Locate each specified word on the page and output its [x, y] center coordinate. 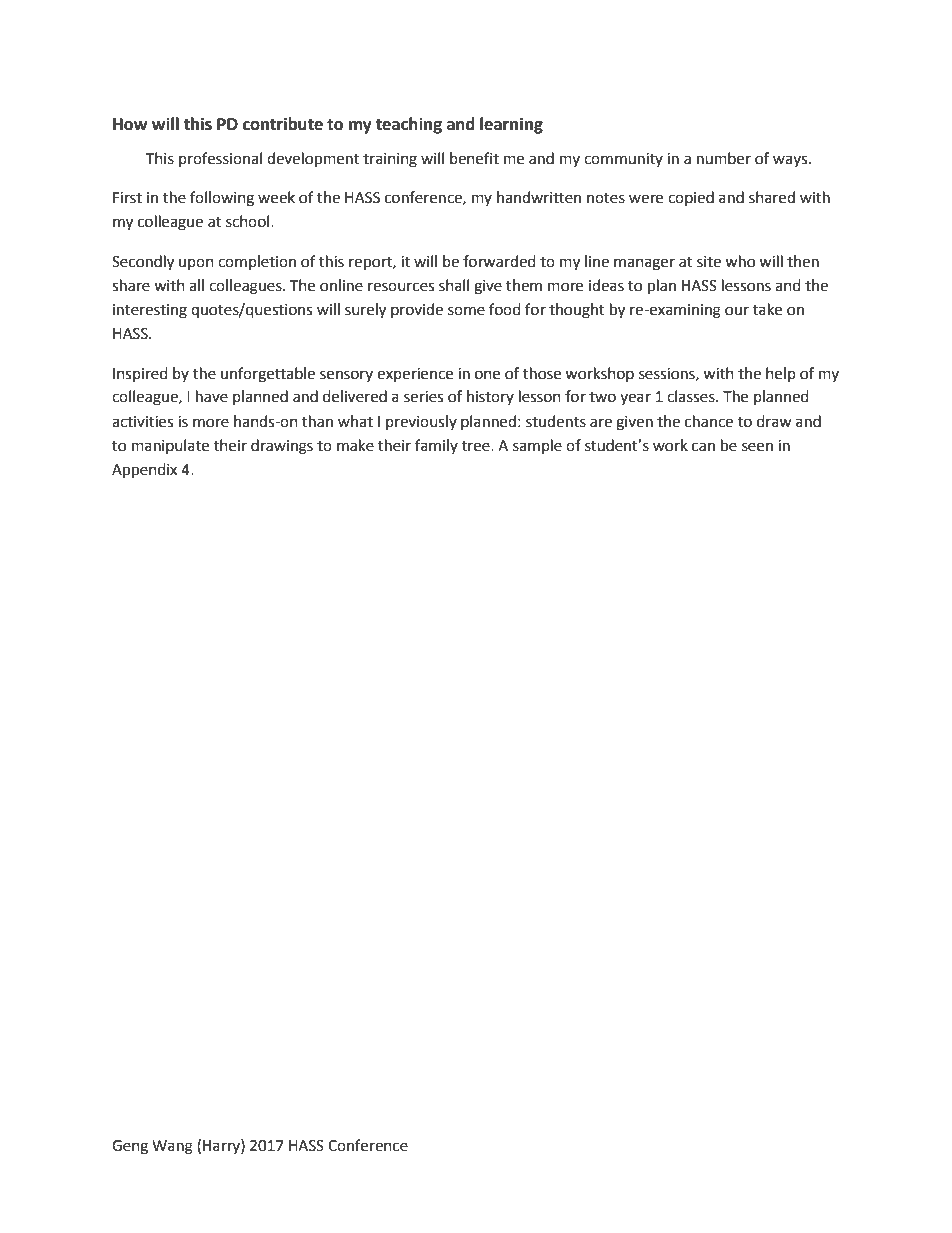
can [703, 447]
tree [477, 446]
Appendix [144, 471]
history [490, 397]
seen [757, 447]
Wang [172, 1147]
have [212, 396]
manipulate [170, 446]
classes [692, 396]
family [436, 446]
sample [537, 446]
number [724, 158]
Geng [130, 1147]
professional [220, 159]
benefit [474, 158]
